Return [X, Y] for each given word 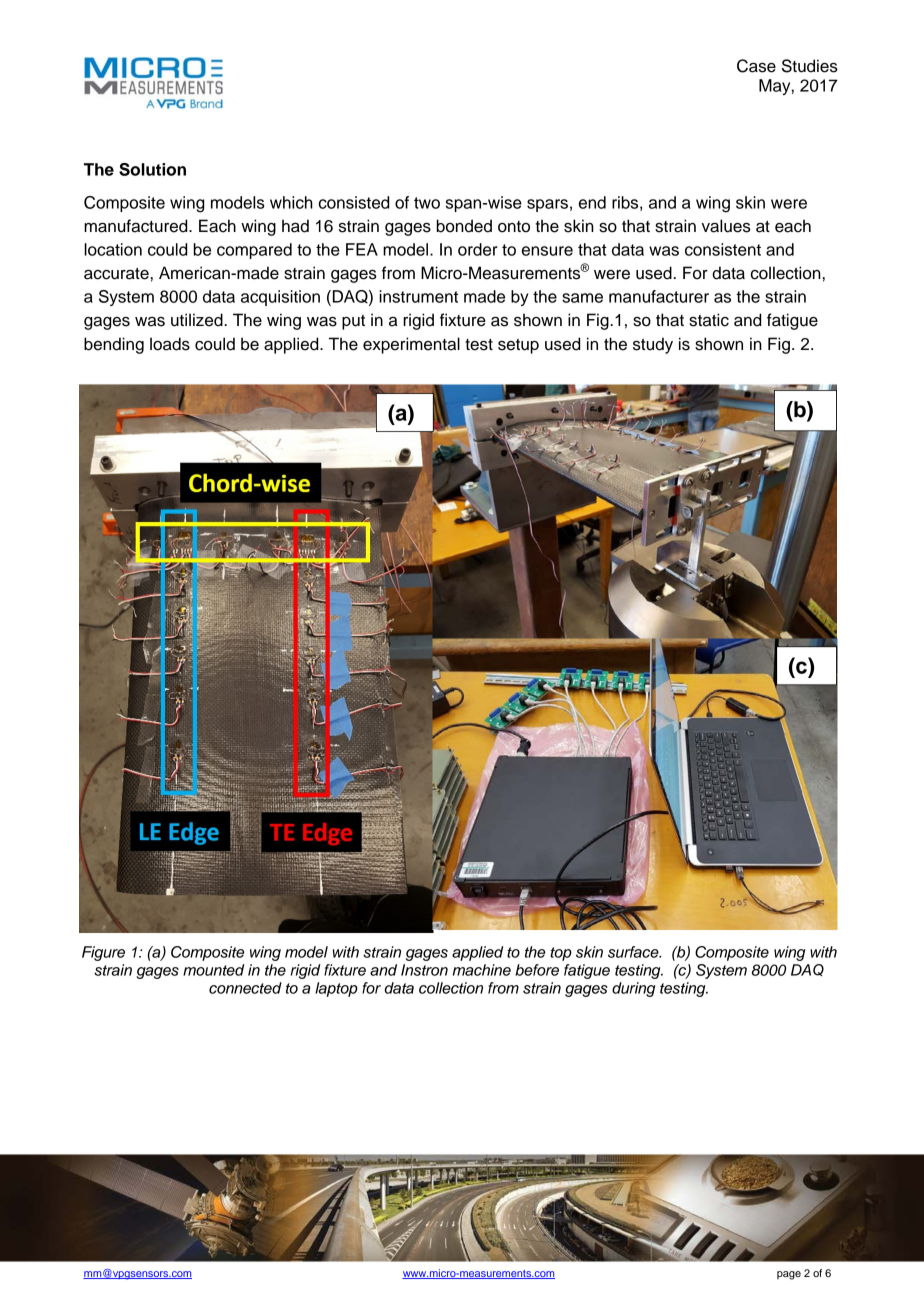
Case [756, 66]
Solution [152, 169]
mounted [213, 970]
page [789, 1275]
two [427, 203]
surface [634, 952]
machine [482, 970]
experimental [411, 345]
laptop [336, 989]
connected [245, 988]
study [653, 345]
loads [170, 344]
